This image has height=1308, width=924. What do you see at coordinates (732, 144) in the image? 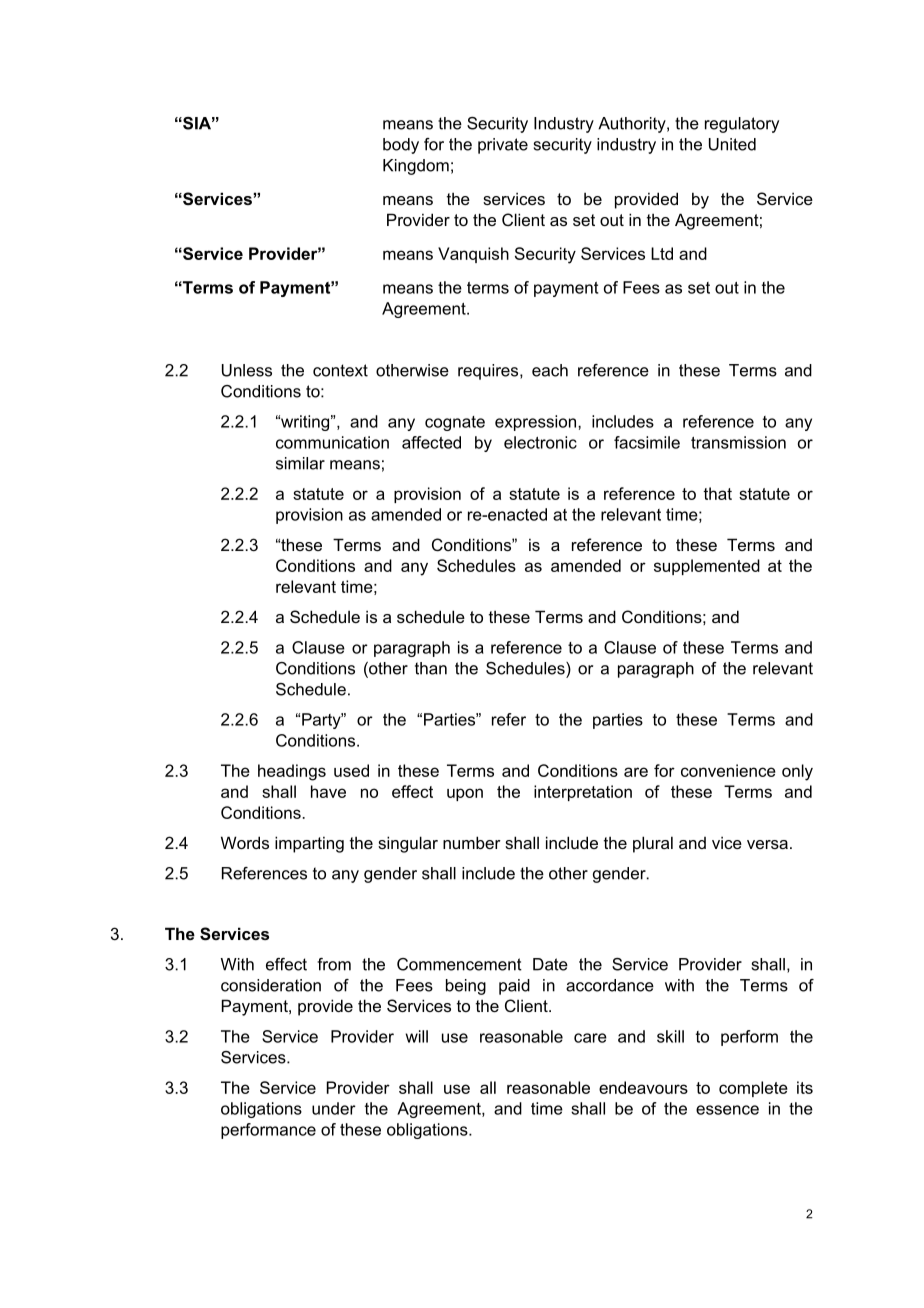
I see `United` at bounding box center [732, 144].
